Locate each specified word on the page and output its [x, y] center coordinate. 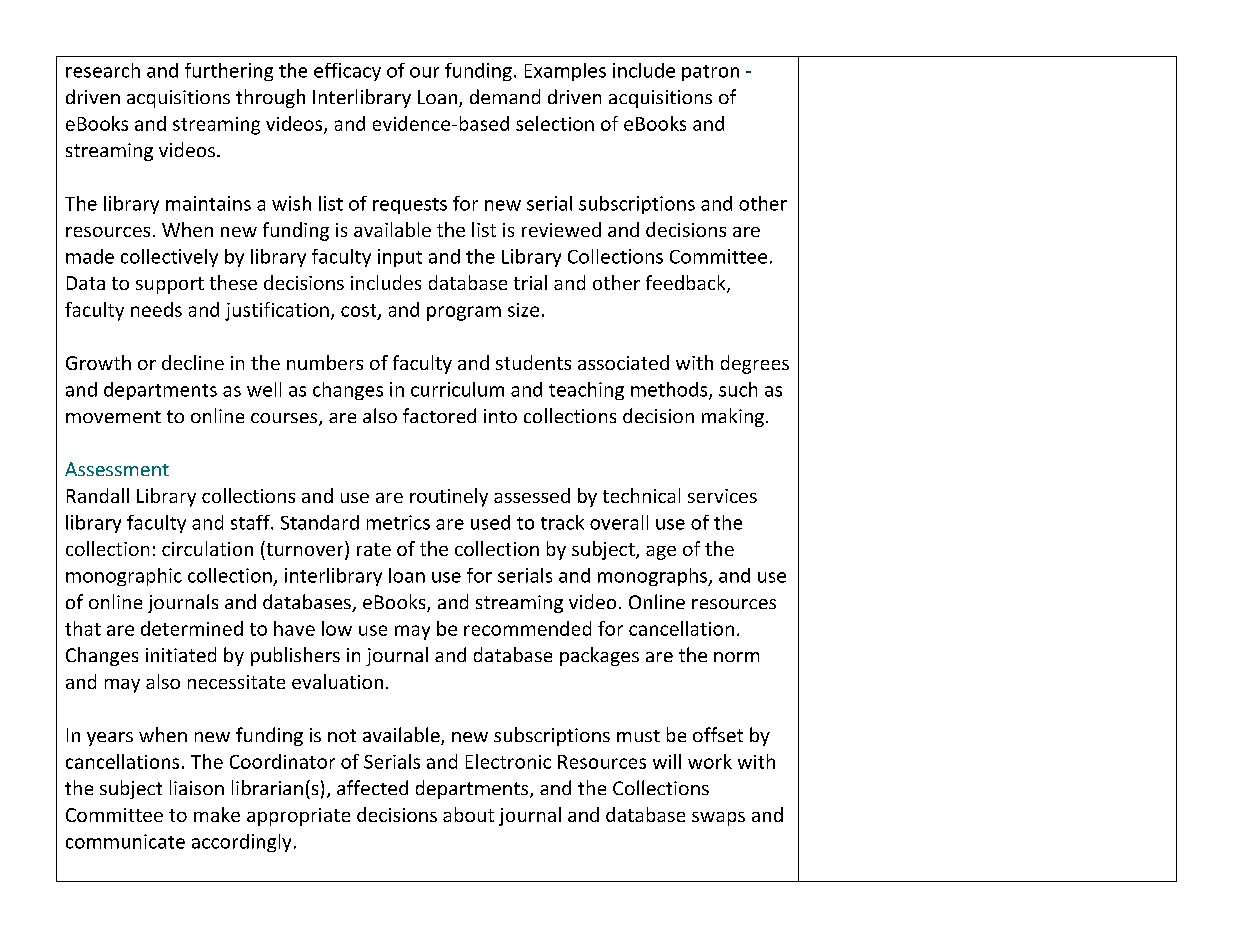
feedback [687, 284]
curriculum [457, 389]
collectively [169, 258]
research [103, 70]
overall [619, 522]
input [400, 258]
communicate [125, 841]
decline [193, 362]
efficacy [347, 72]
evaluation [337, 681]
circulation [207, 548]
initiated [181, 654]
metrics [398, 522]
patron [710, 73]
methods [670, 390]
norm [736, 657]
